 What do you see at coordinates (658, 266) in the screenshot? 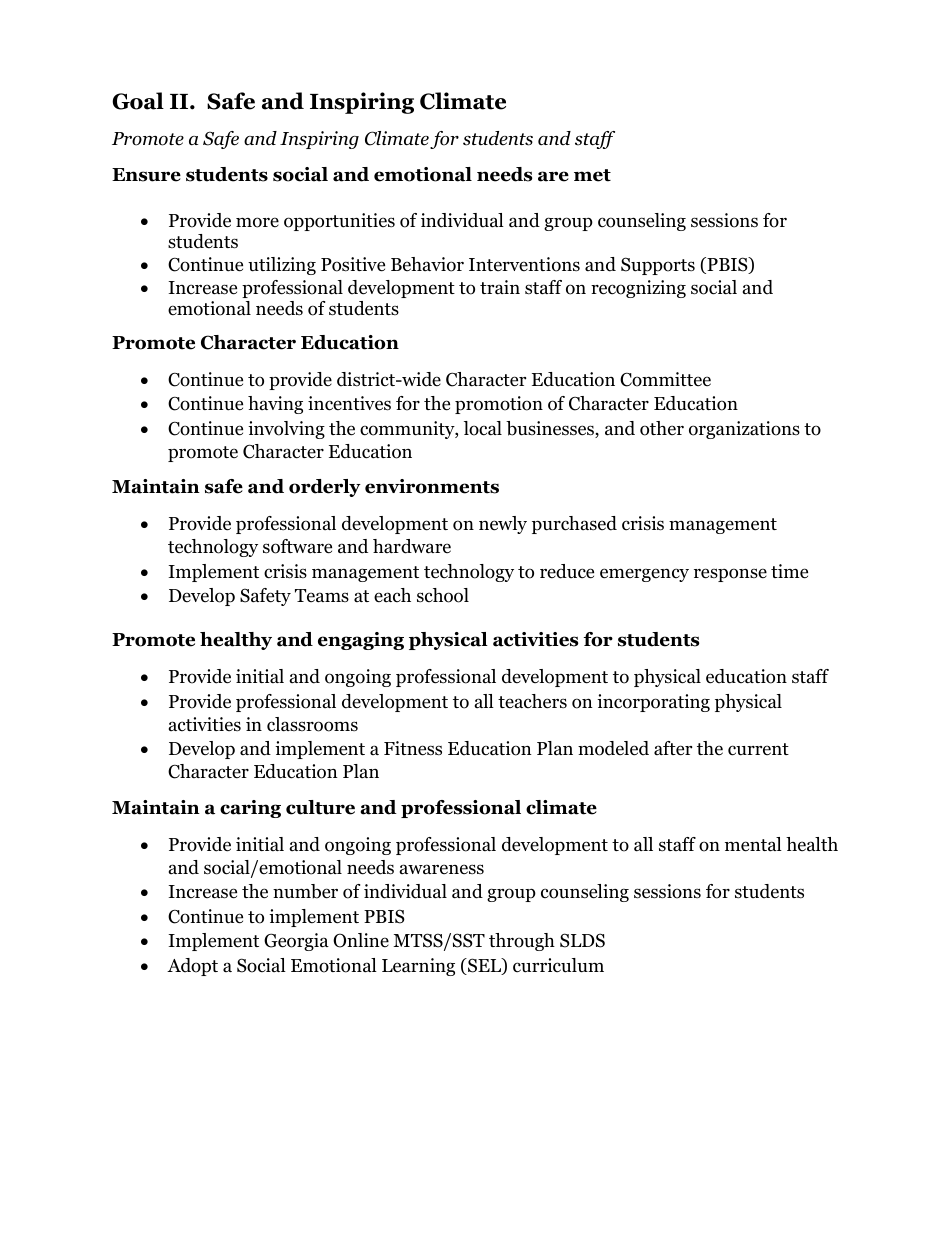
I see `Supports` at bounding box center [658, 266].
